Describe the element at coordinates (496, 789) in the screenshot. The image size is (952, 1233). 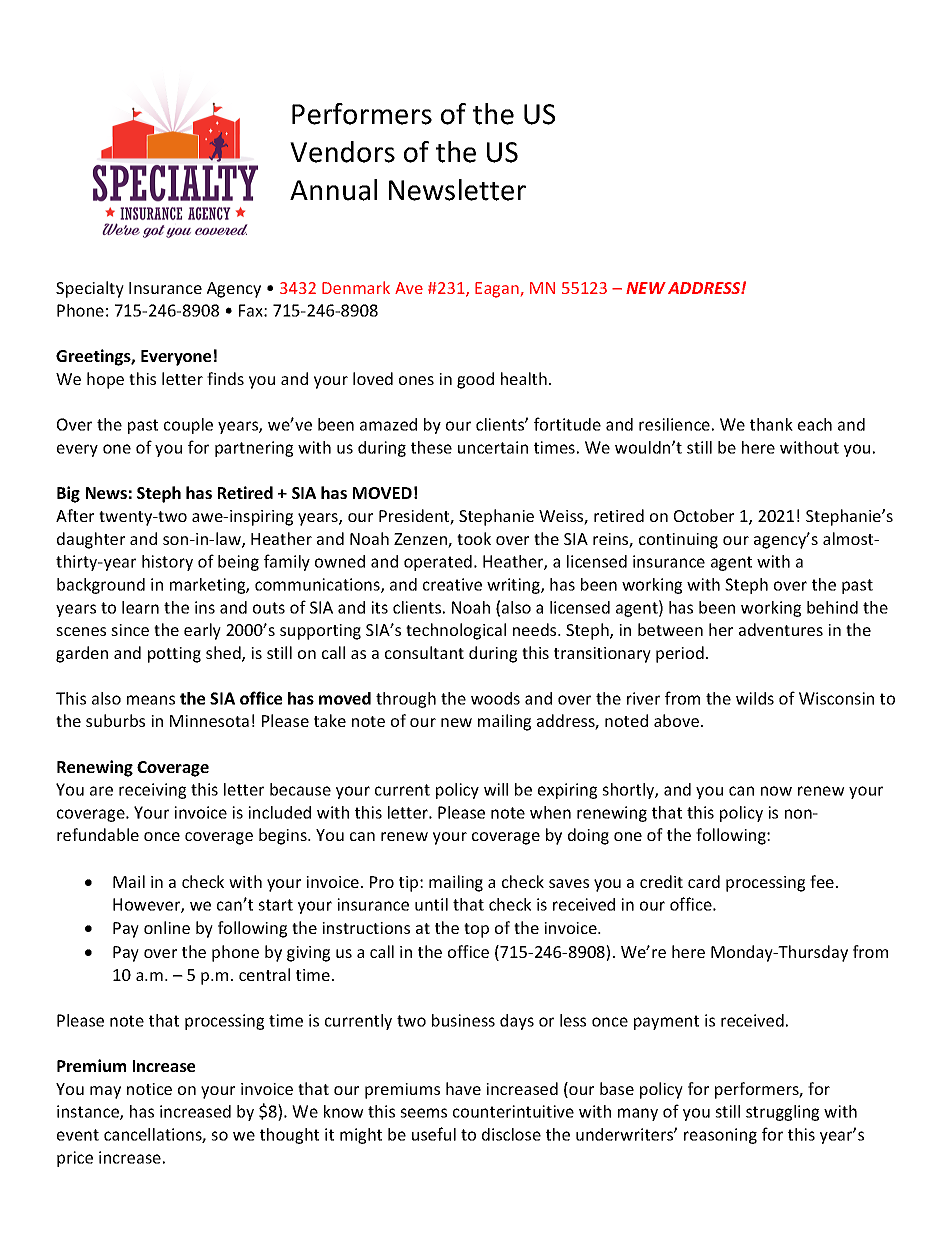
I see `will` at that location.
